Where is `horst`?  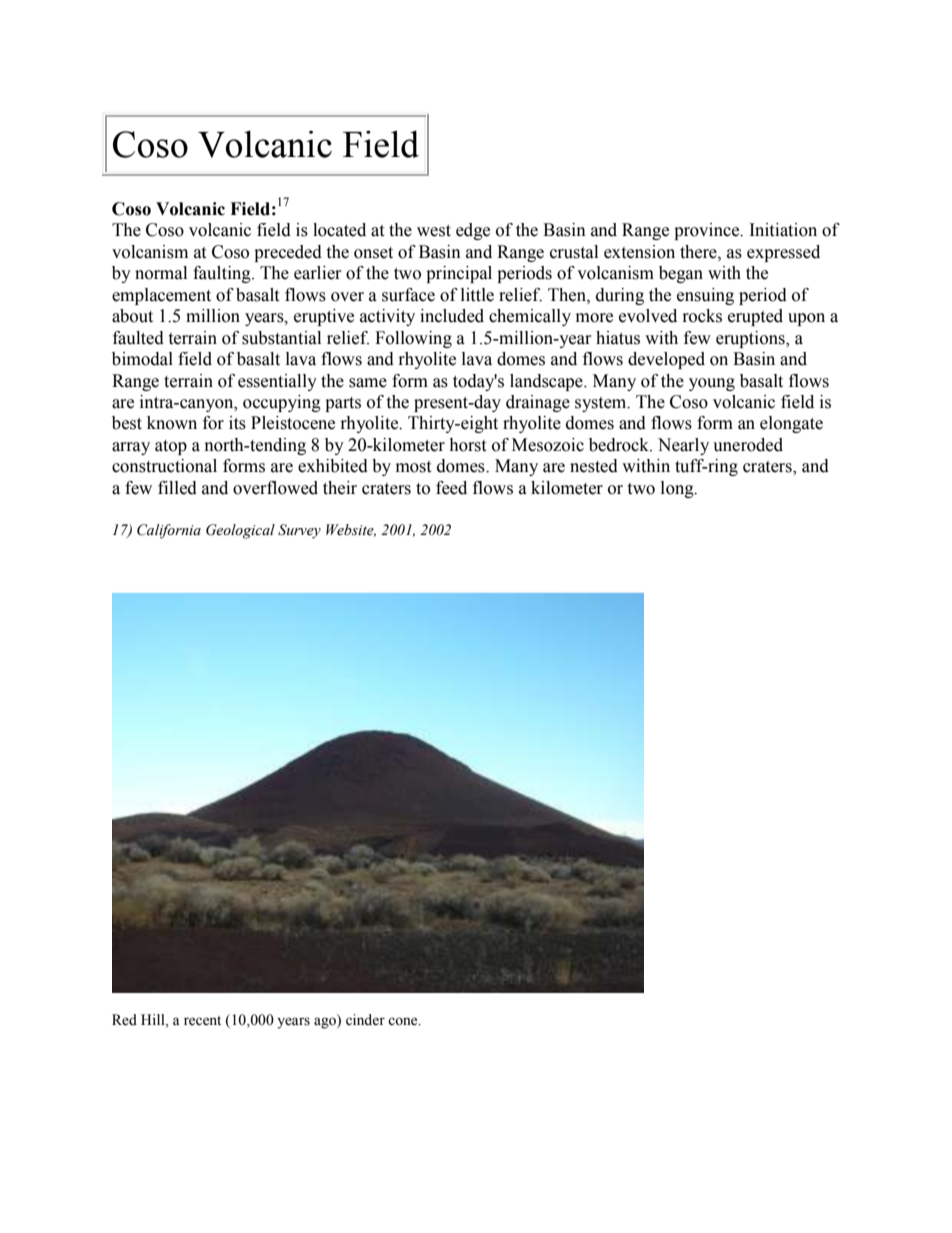 horst is located at coordinates (467, 445).
